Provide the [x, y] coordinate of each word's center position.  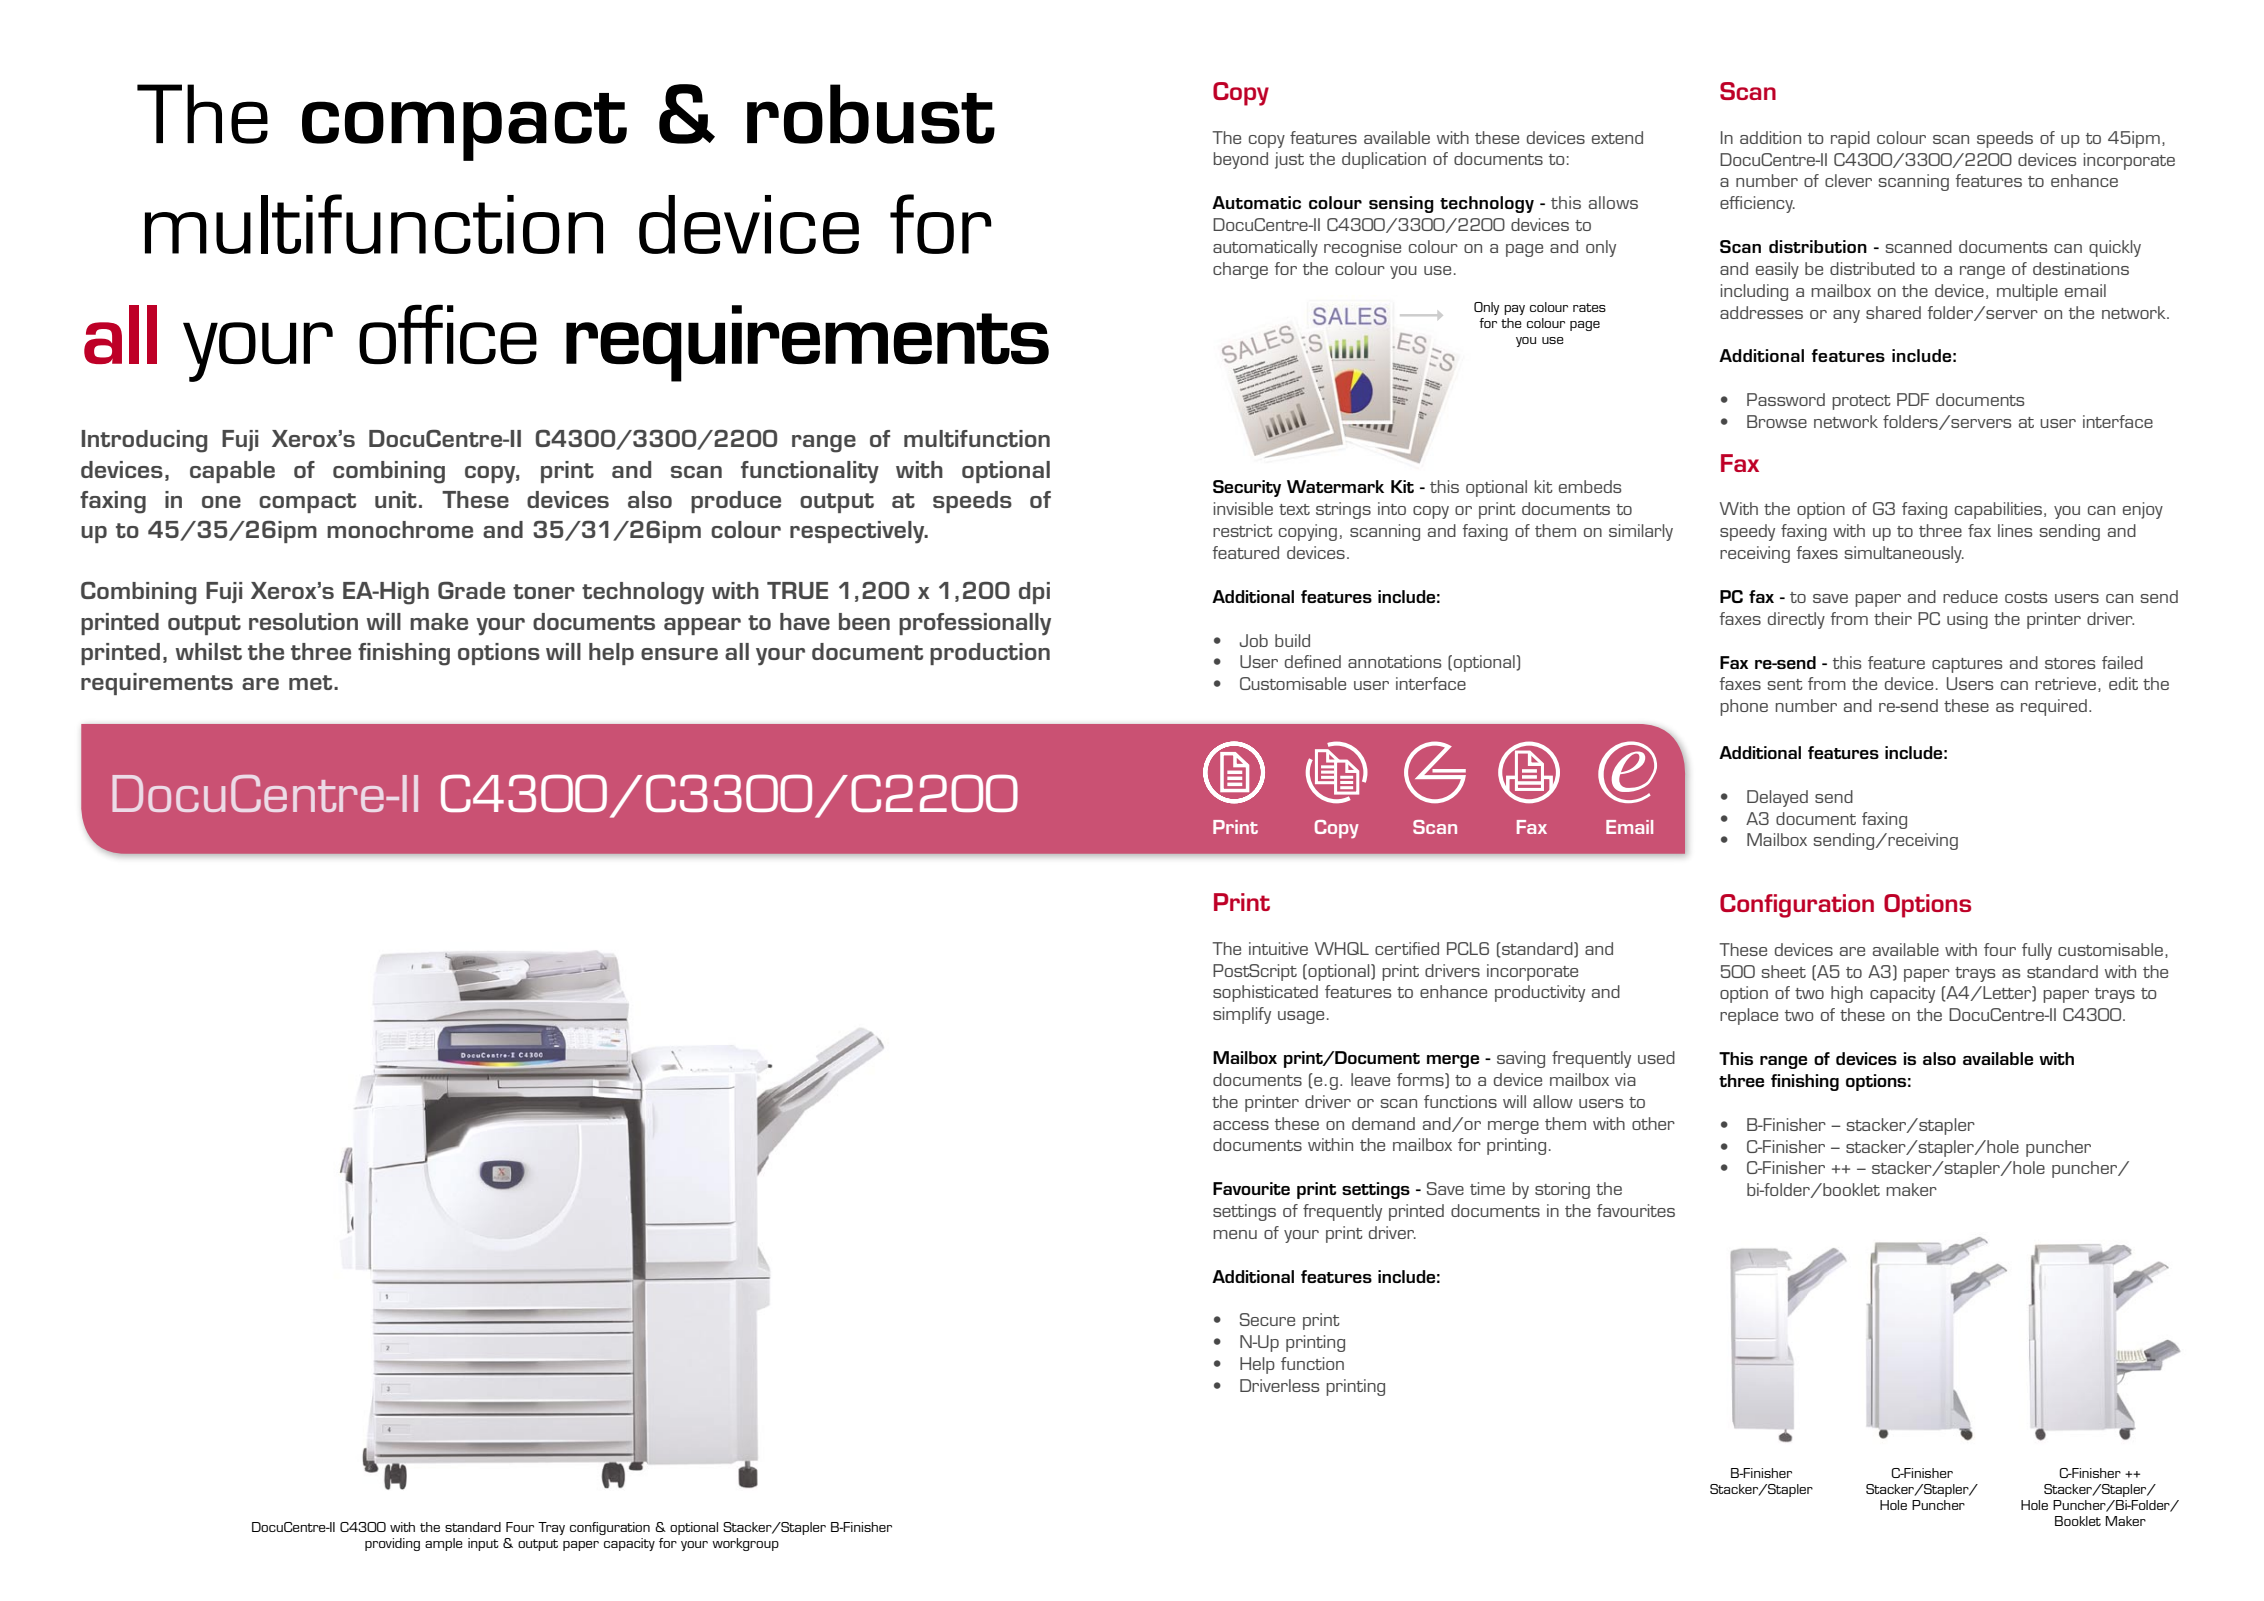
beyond [1241, 160]
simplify [1242, 1015]
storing [1562, 1190]
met [312, 682]
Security [1247, 488]
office [448, 334]
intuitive [1278, 948]
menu [1235, 1234]
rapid [1850, 139]
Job [1254, 640]
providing [392, 1544]
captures [1967, 665]
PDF [1913, 399]
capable [232, 472]
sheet [1784, 971]
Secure [1267, 1319]
